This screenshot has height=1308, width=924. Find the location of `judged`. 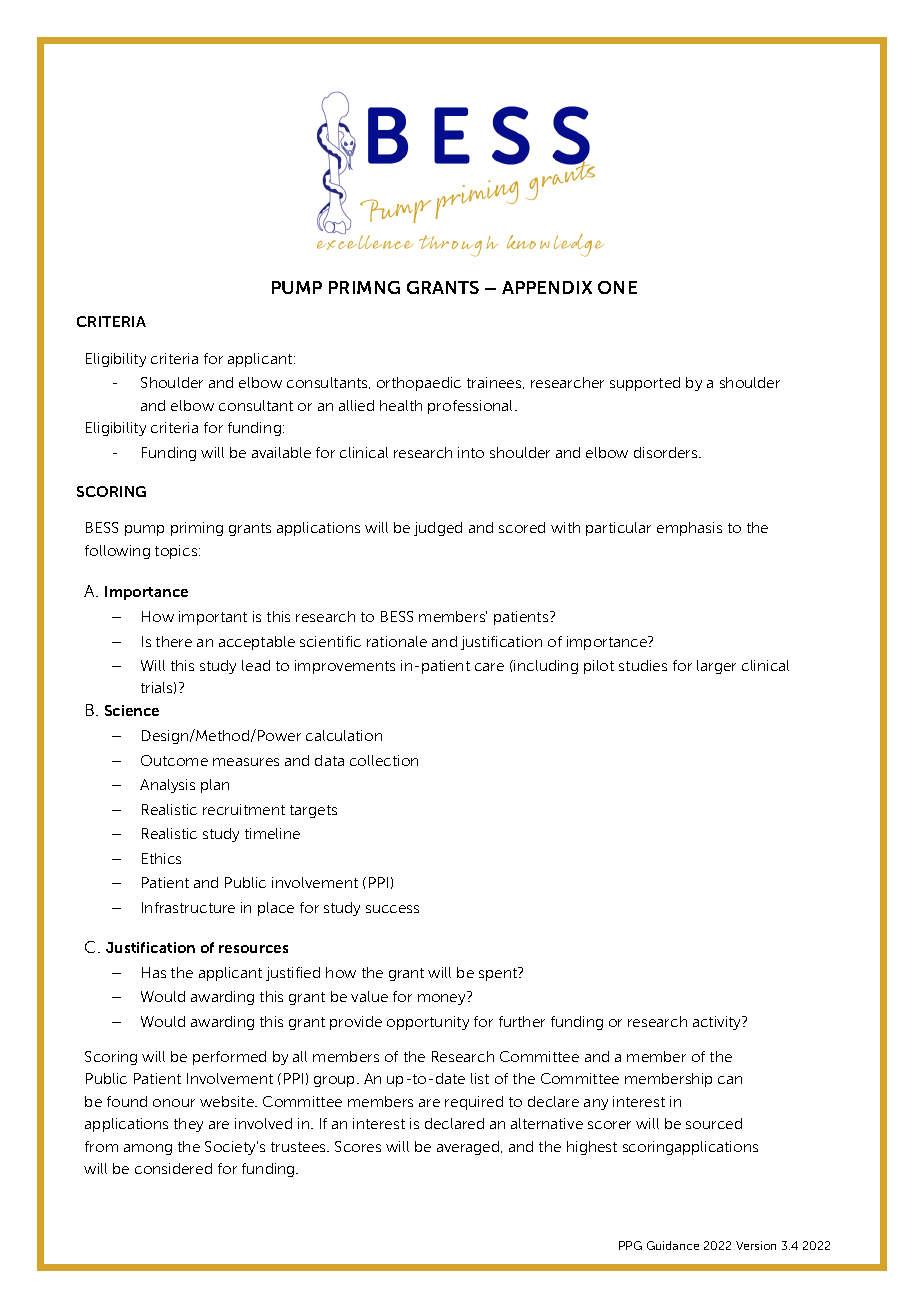

judged is located at coordinates (438, 529).
